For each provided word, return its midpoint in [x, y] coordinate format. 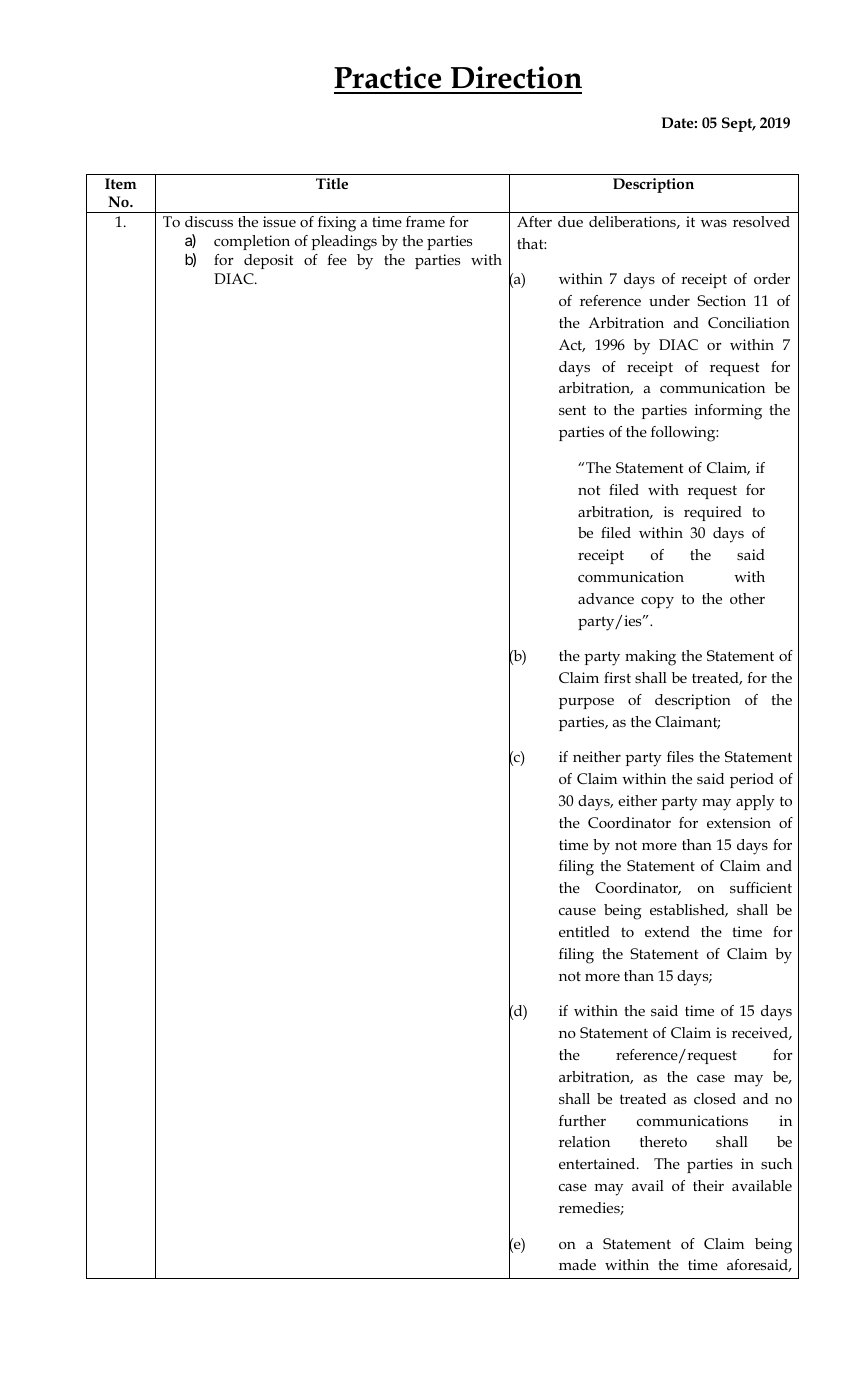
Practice [387, 77]
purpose [586, 703]
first [617, 677]
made [577, 1264]
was [714, 223]
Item [121, 183]
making [650, 658]
